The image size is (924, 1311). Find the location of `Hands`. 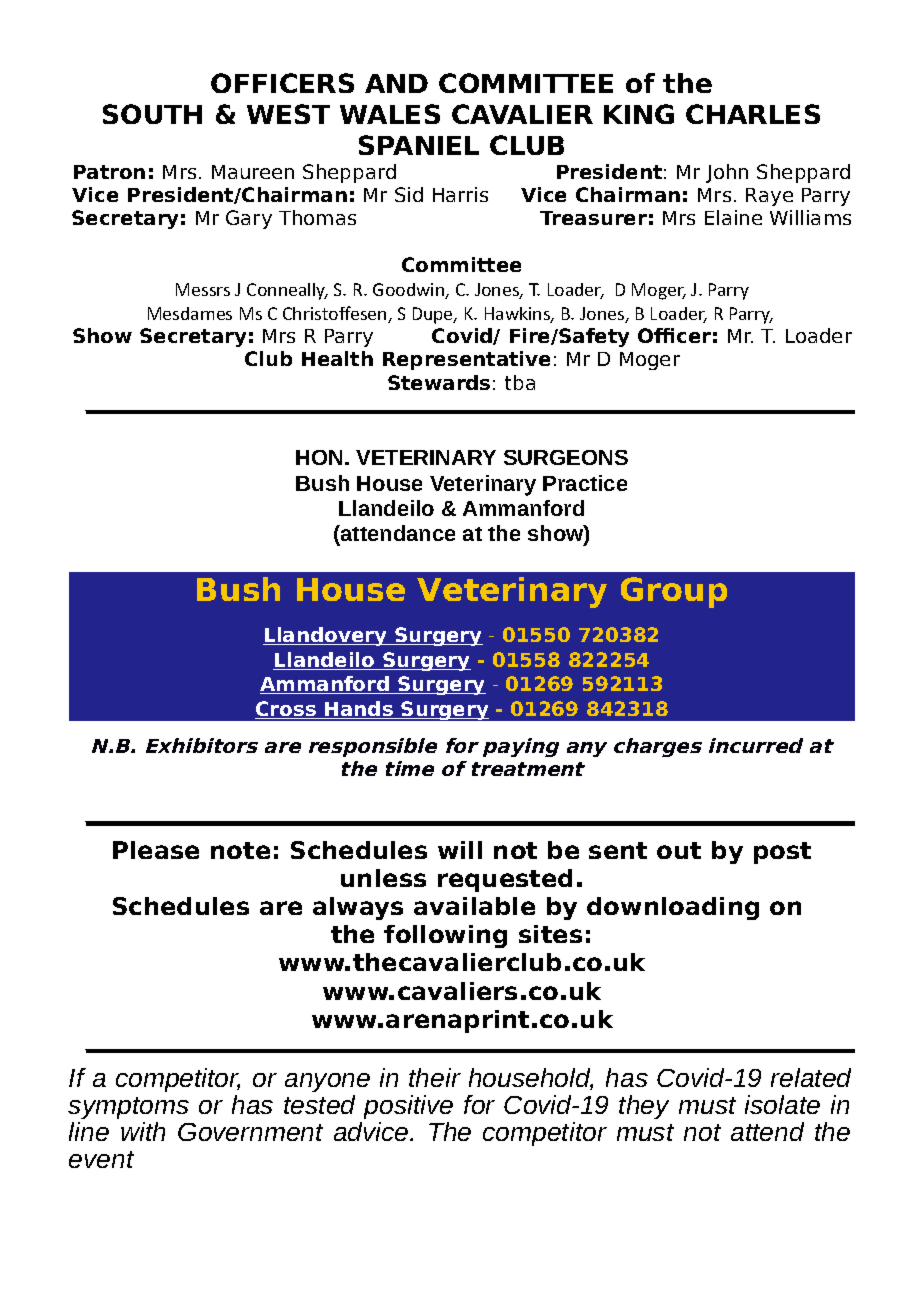

Hands is located at coordinates (359, 710).
